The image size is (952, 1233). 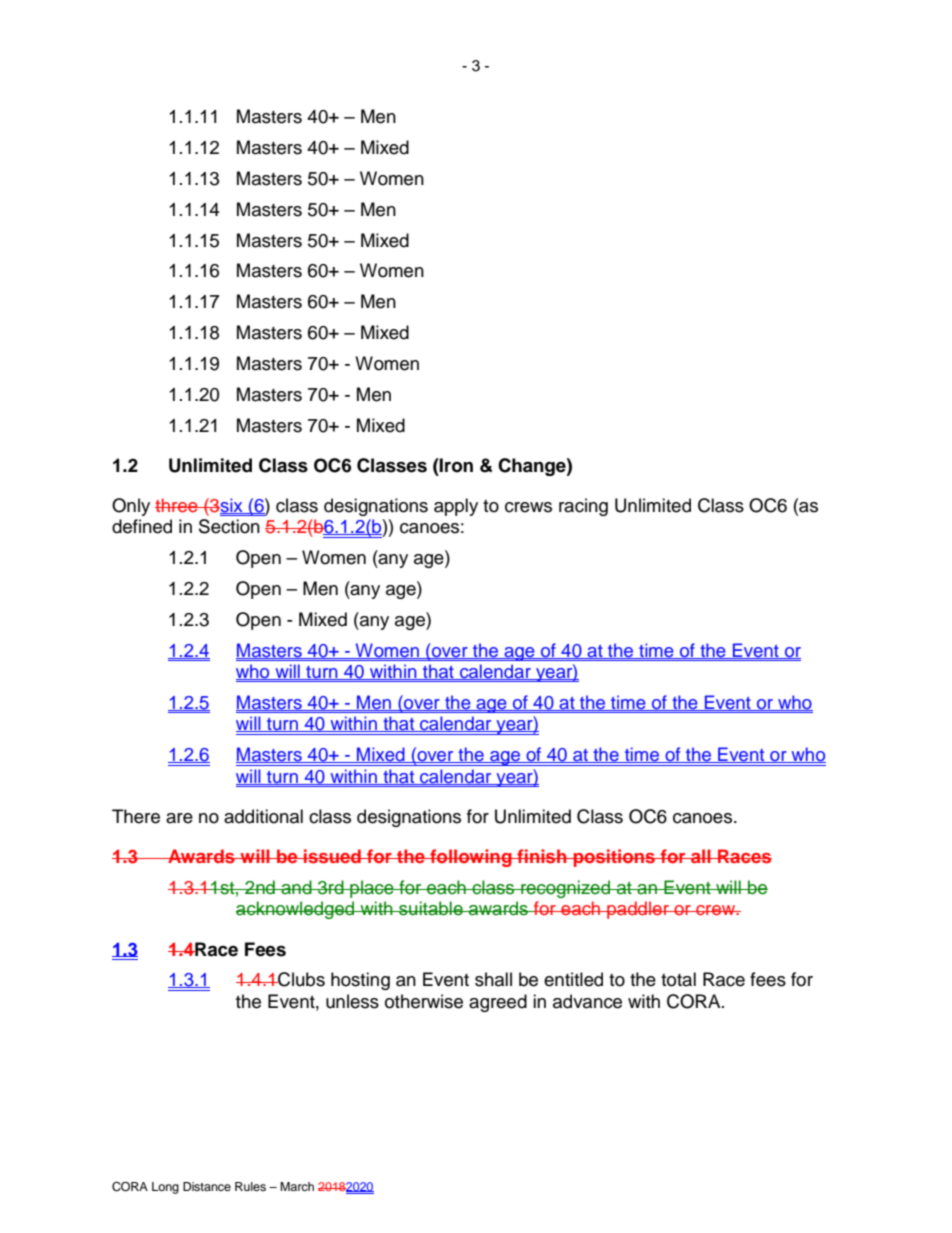 What do you see at coordinates (542, 856) in the screenshot?
I see `finish` at bounding box center [542, 856].
